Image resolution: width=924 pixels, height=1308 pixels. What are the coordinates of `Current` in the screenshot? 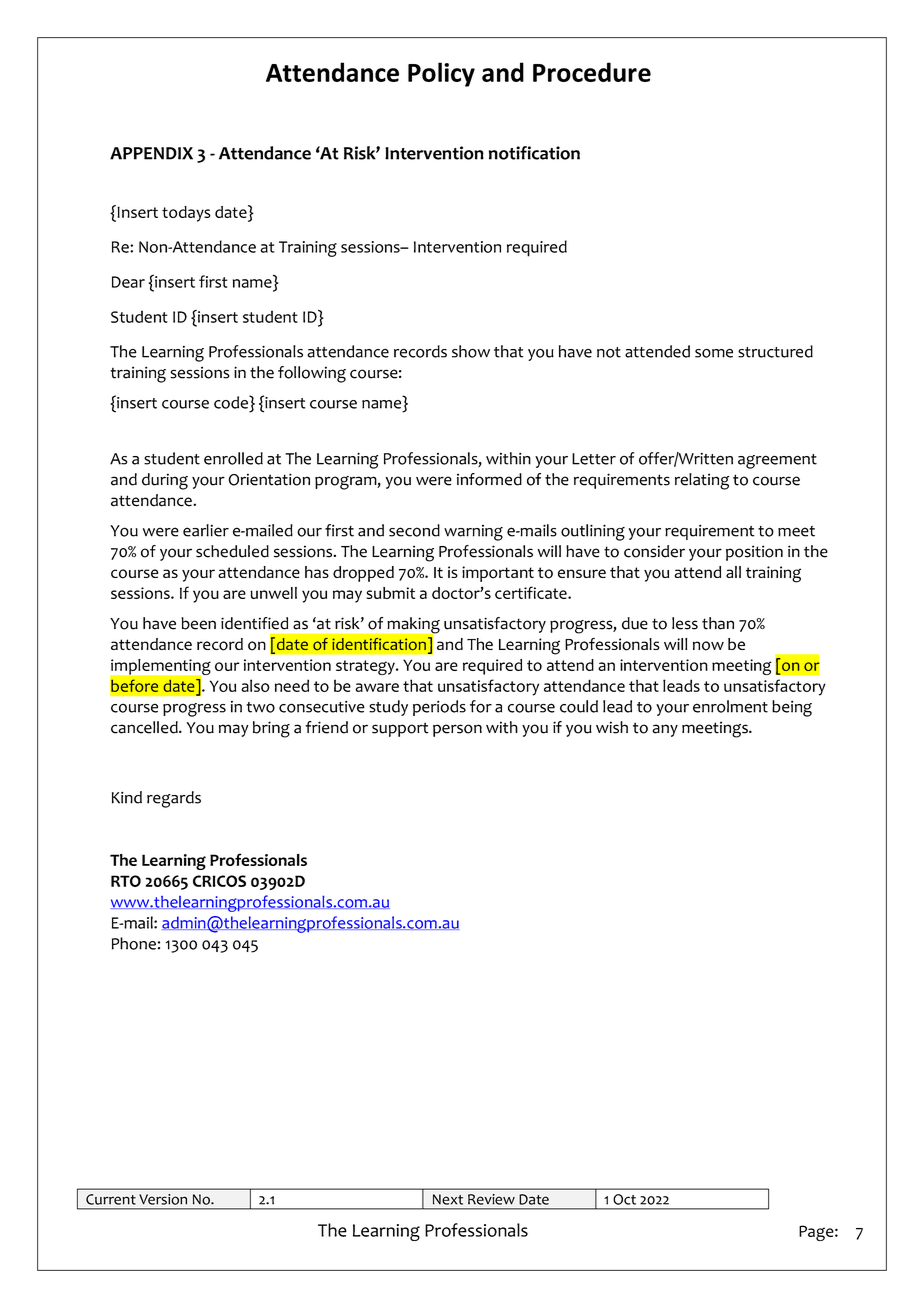 It's located at (111, 1199).
